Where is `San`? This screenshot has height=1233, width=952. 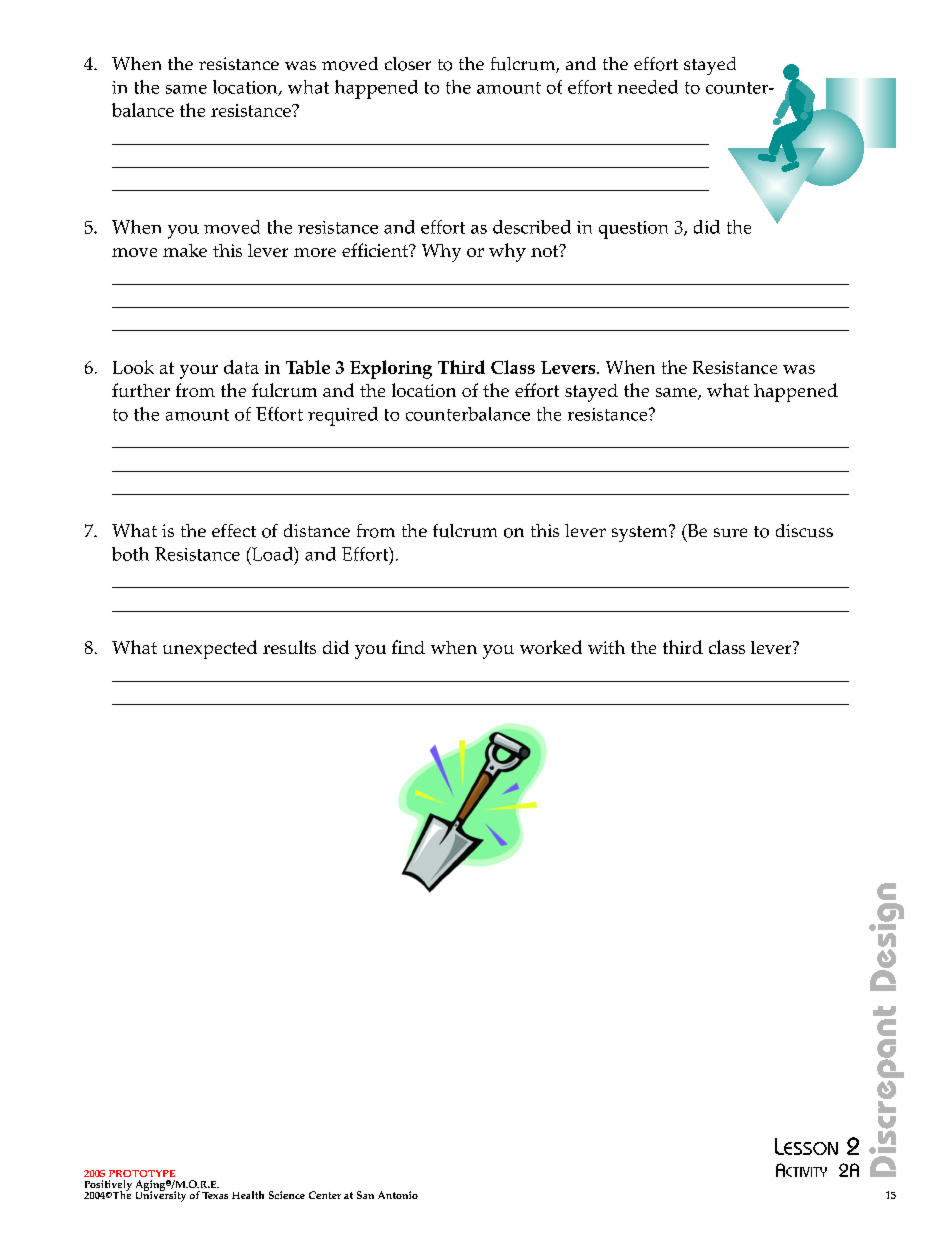
San is located at coordinates (365, 1195).
